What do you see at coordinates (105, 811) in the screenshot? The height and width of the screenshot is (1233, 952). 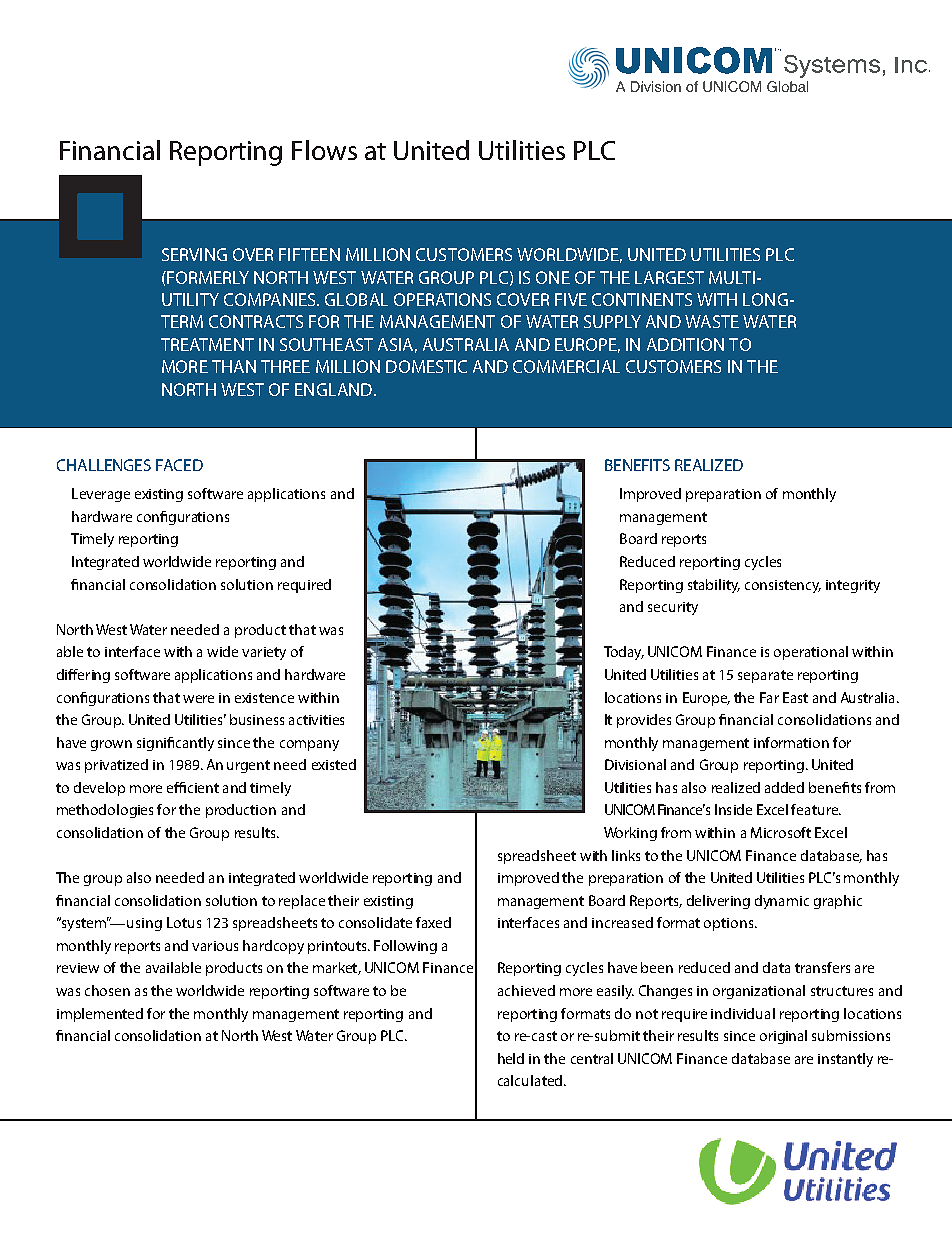 I see `methodologies` at bounding box center [105, 811].
